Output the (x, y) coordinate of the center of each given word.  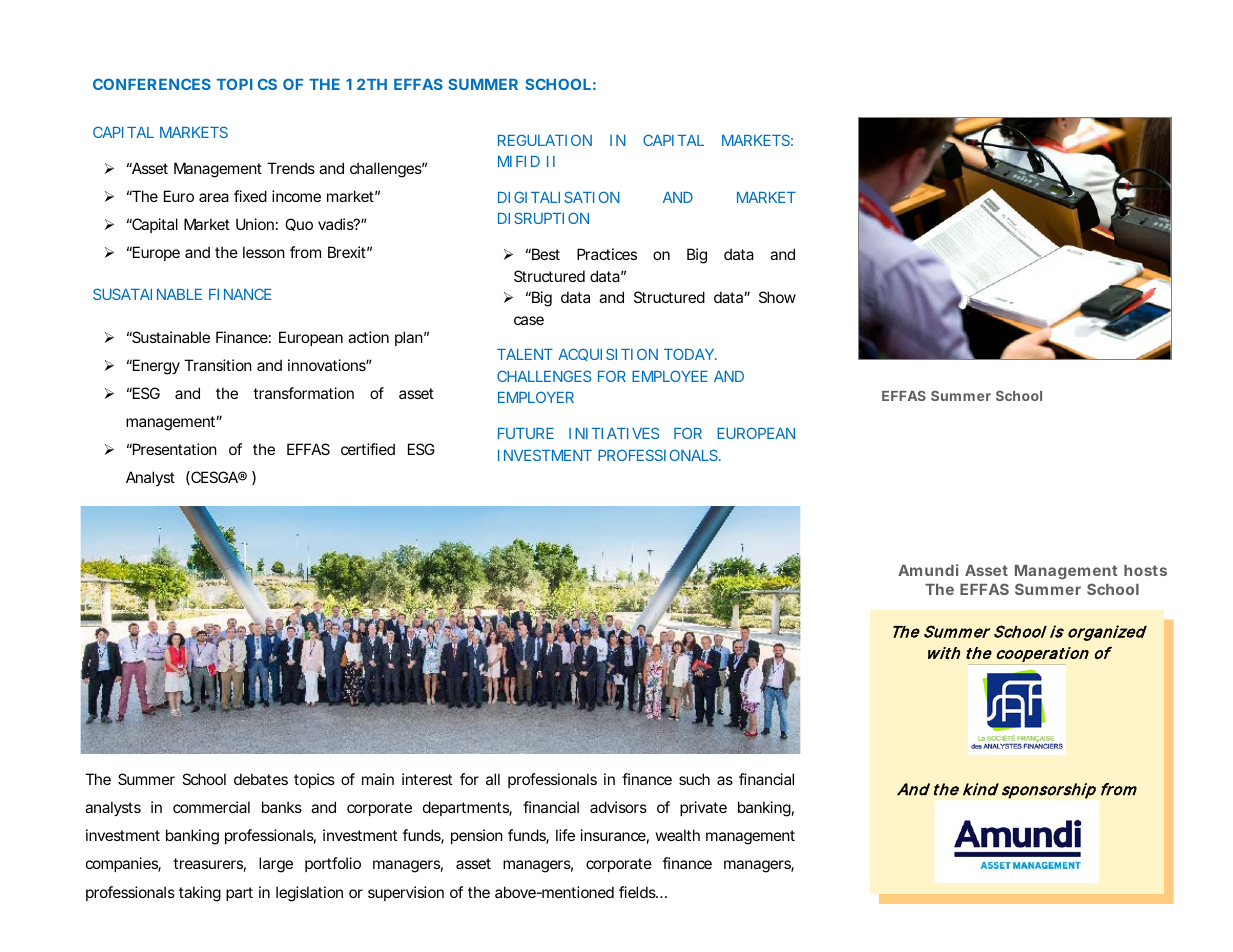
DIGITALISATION (559, 197)
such (694, 779)
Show (777, 297)
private (703, 808)
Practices (607, 254)
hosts (1145, 570)
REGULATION (545, 140)
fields (638, 892)
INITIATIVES (614, 433)
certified (368, 449)
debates (261, 779)
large (276, 865)
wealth (678, 835)
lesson (264, 252)
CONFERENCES (152, 84)
